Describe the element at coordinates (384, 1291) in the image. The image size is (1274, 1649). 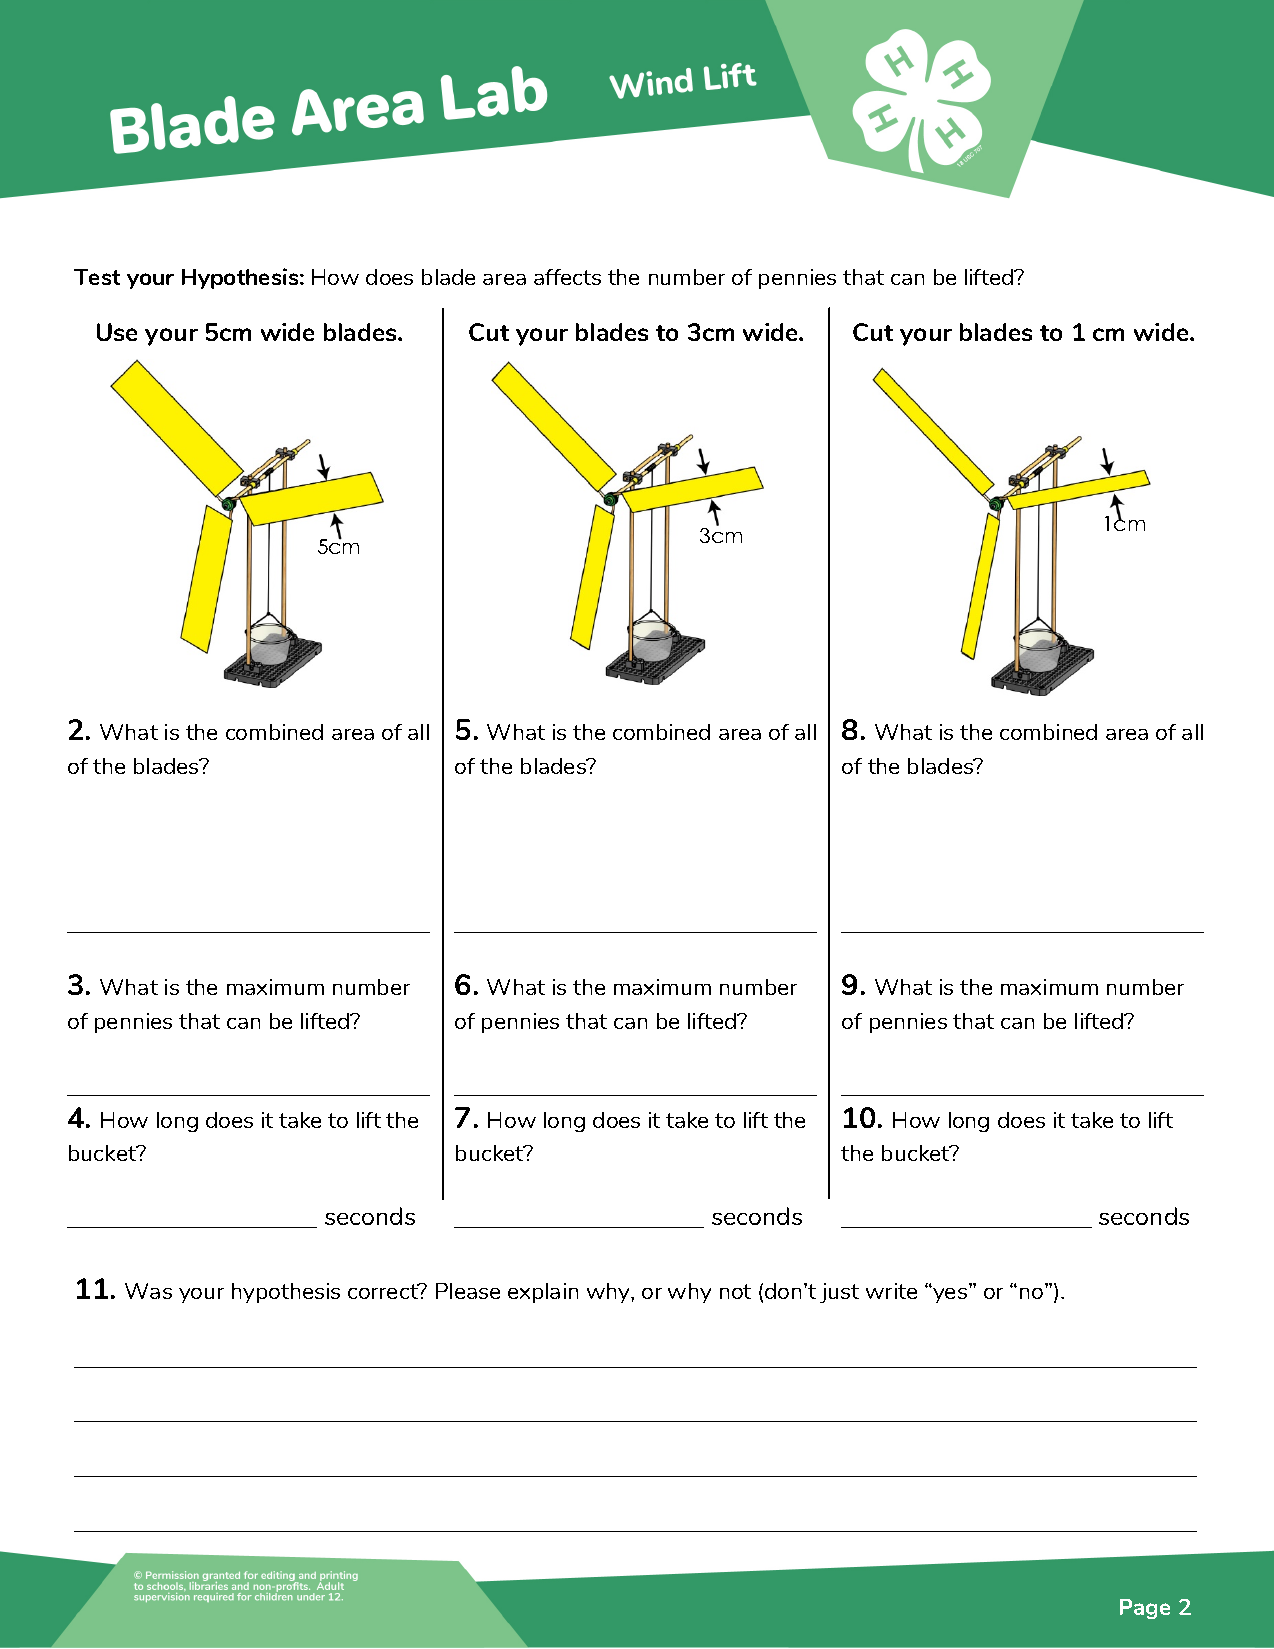
I see `correct` at that location.
